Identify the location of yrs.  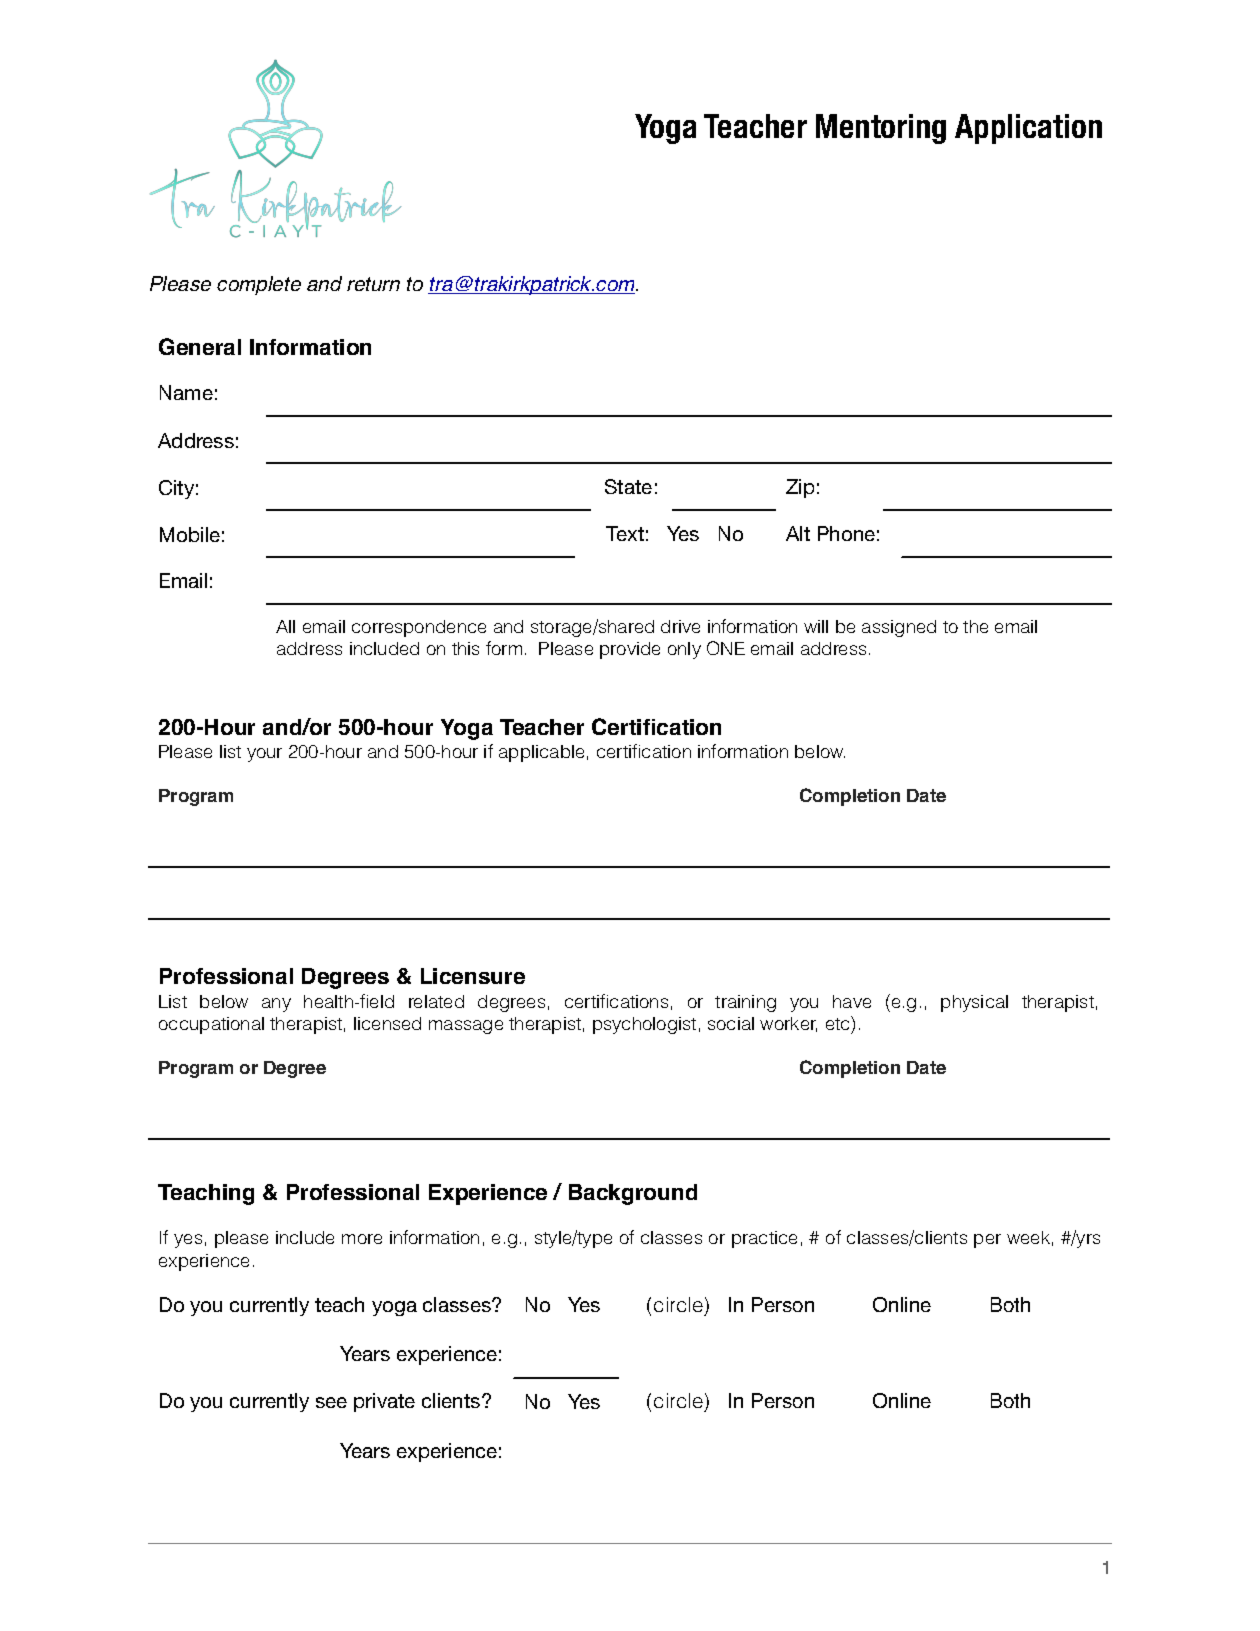
(1088, 1241).
